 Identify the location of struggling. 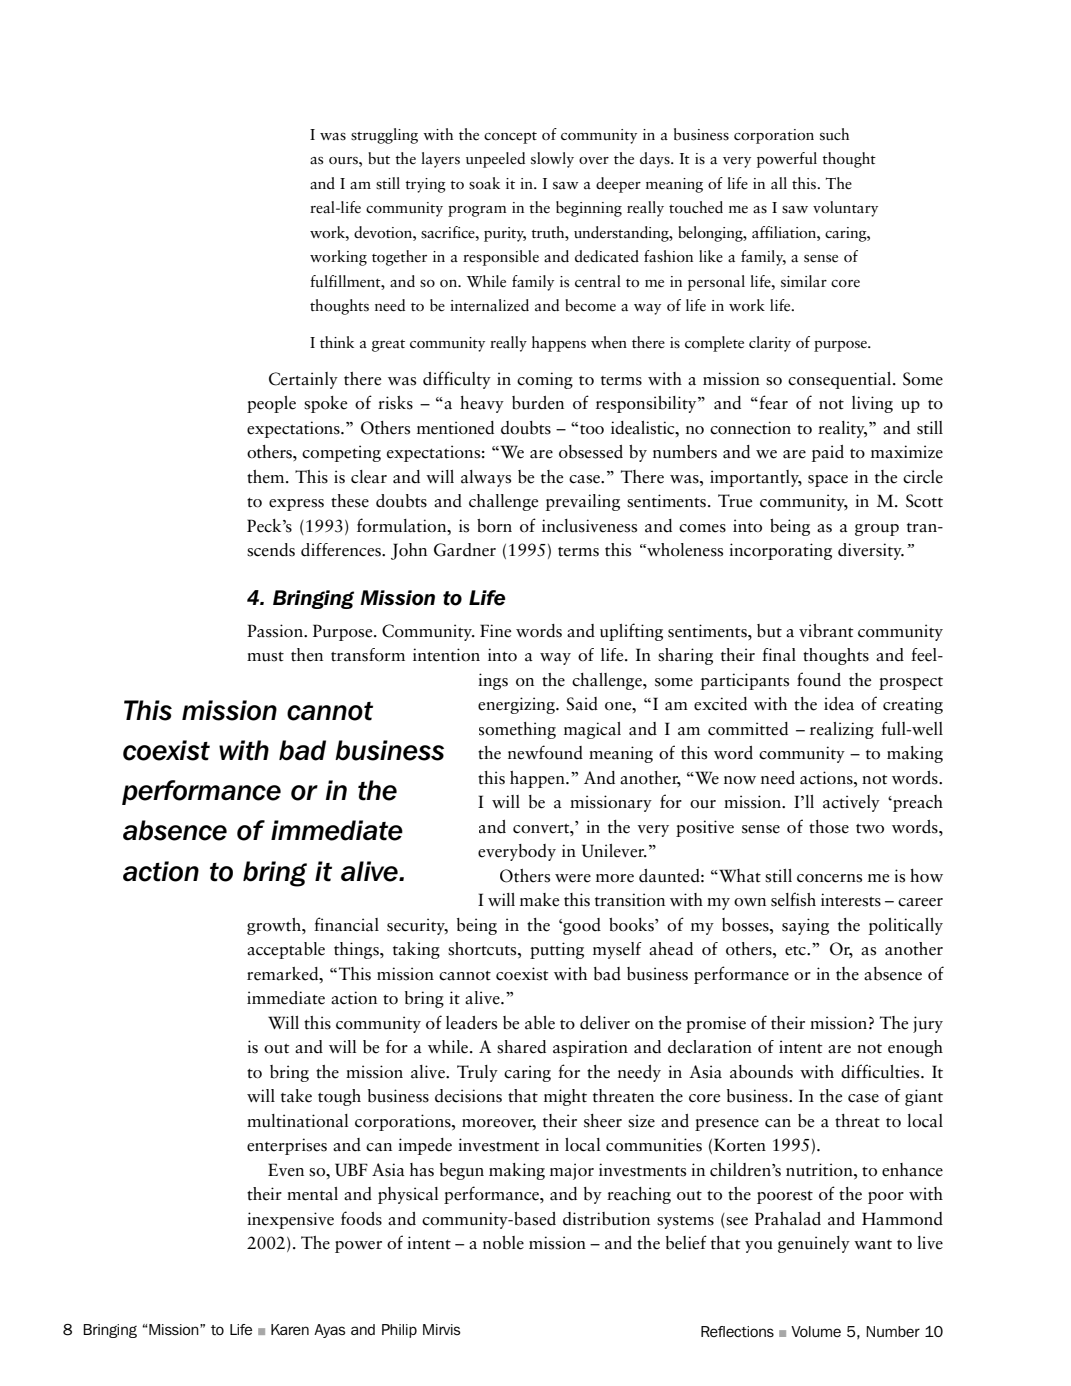
(384, 136).
